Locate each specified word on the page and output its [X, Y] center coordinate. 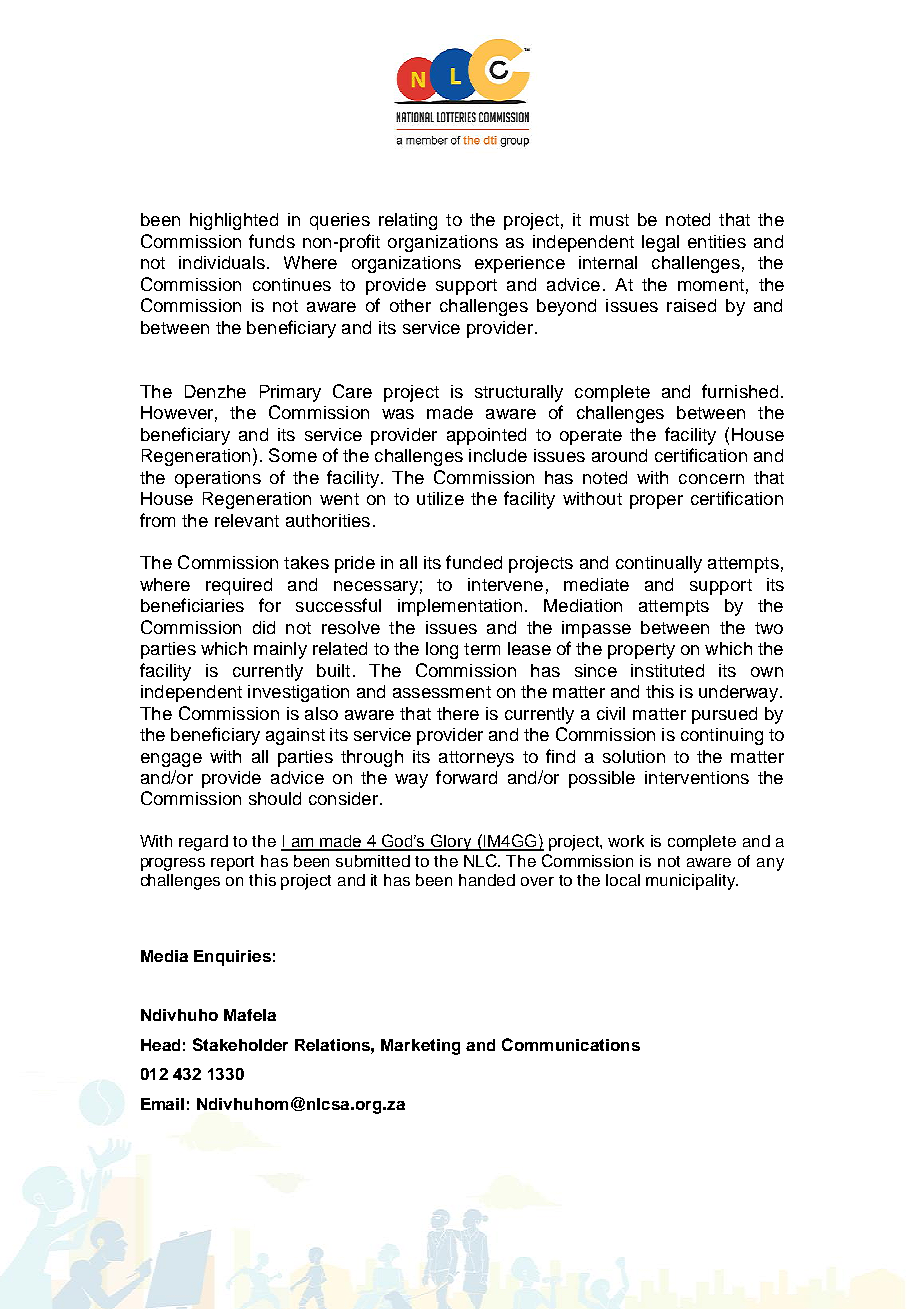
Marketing [420, 1047]
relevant [247, 520]
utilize [440, 498]
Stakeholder [240, 1044]
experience [520, 264]
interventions [697, 777]
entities [717, 241]
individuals [222, 262]
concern [711, 479]
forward [466, 777]
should [275, 798]
